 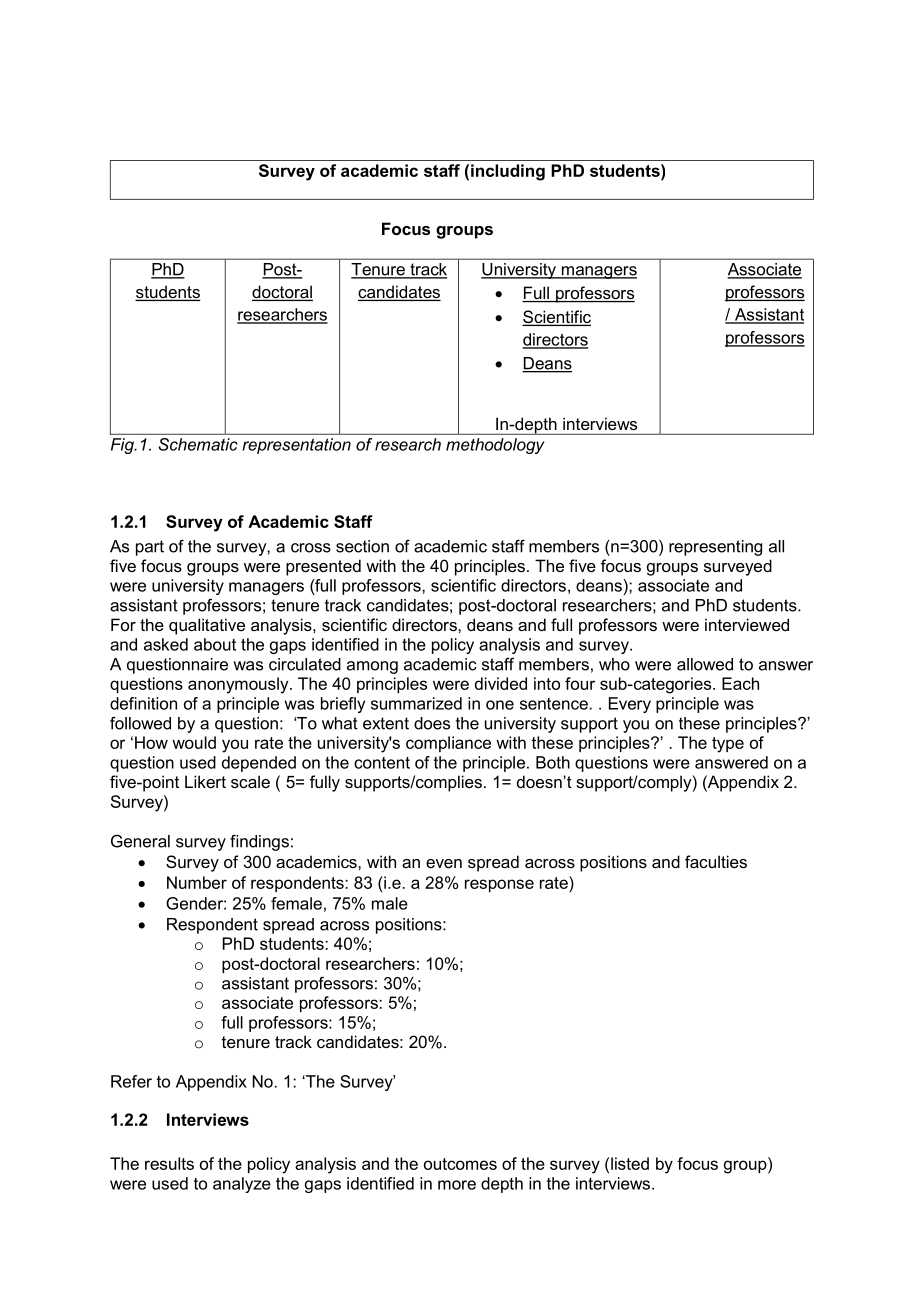 What do you see at coordinates (444, 863) in the screenshot?
I see `even` at bounding box center [444, 863].
